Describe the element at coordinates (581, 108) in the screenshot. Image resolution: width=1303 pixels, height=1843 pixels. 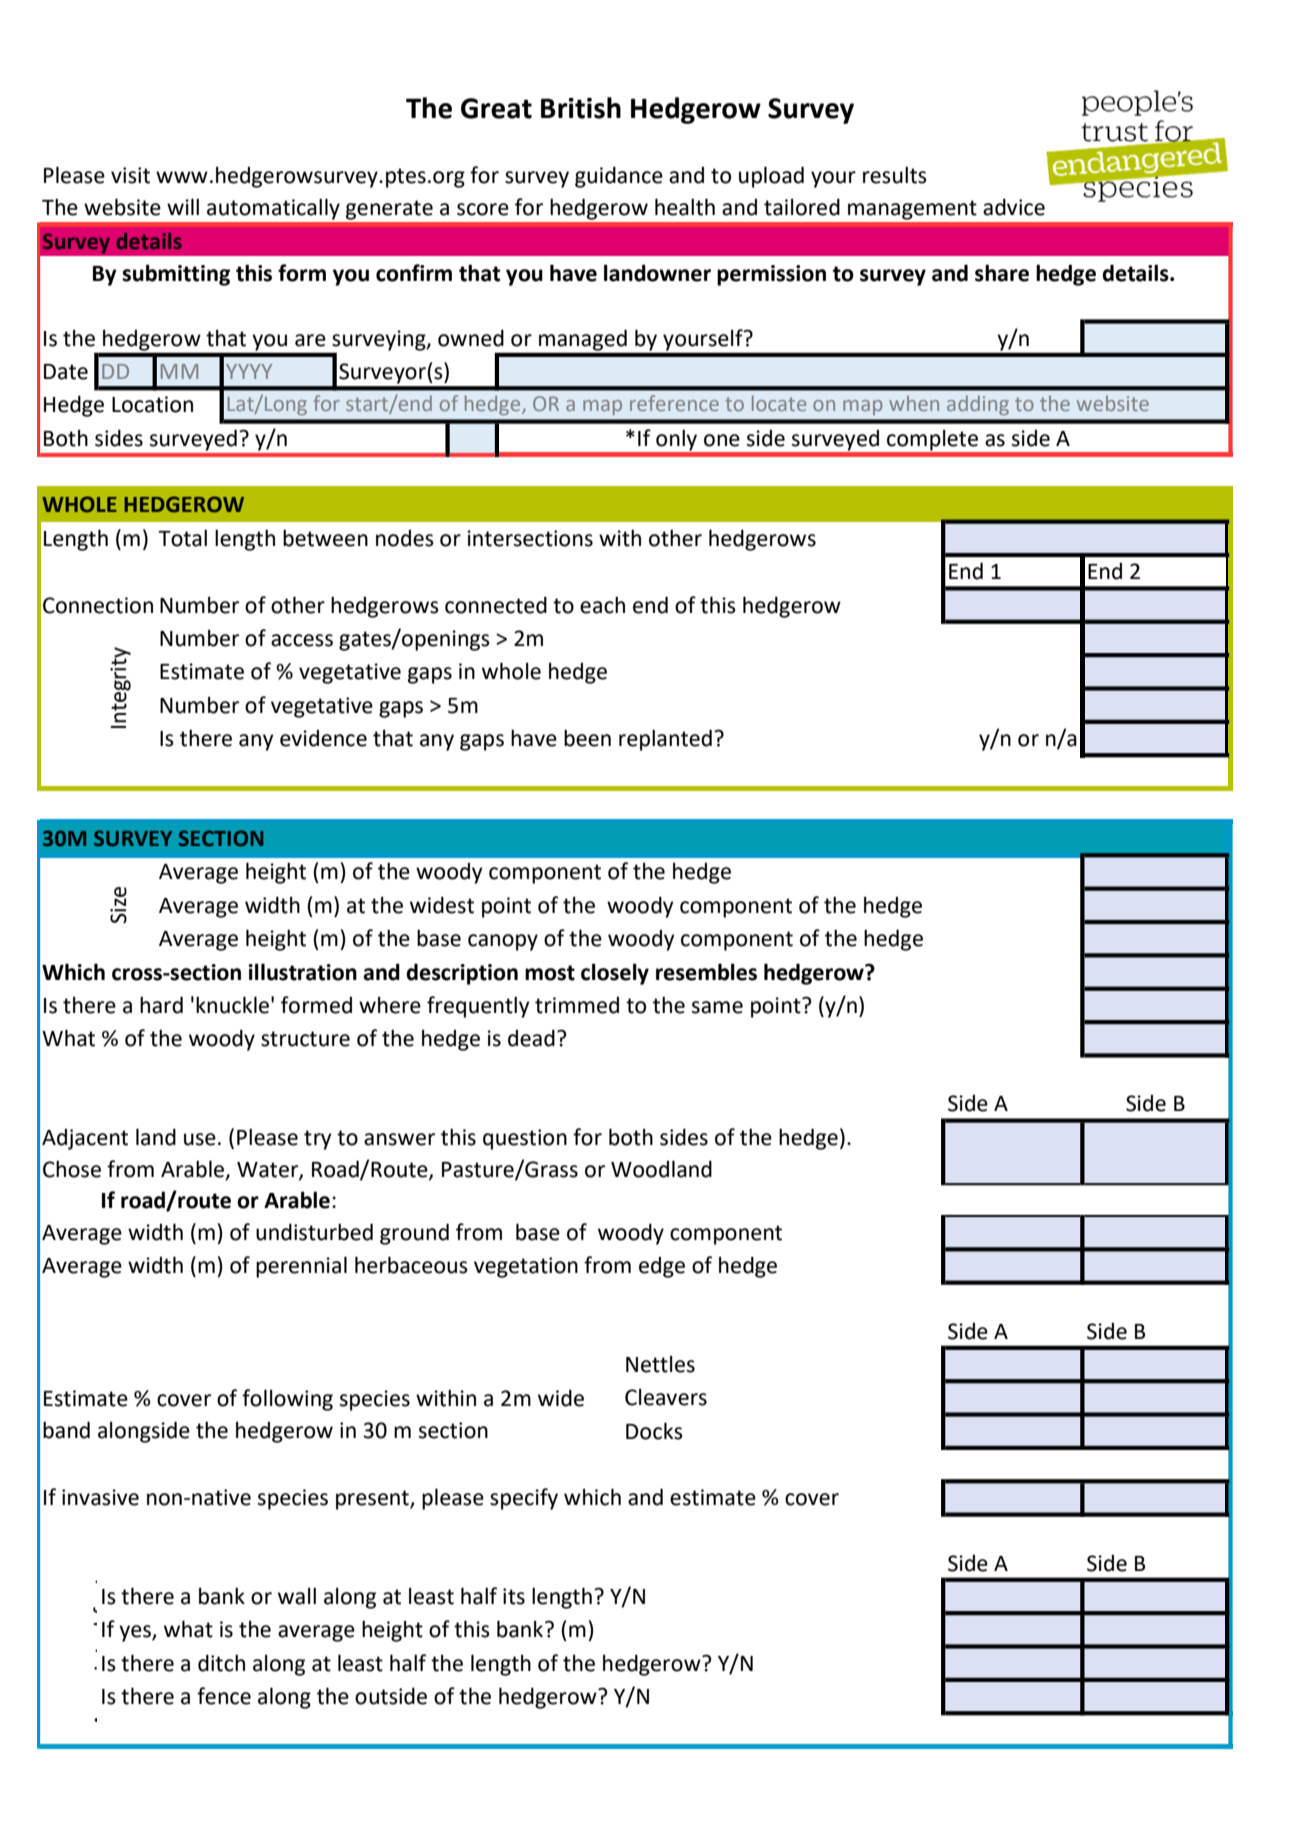
I see `British` at that location.
